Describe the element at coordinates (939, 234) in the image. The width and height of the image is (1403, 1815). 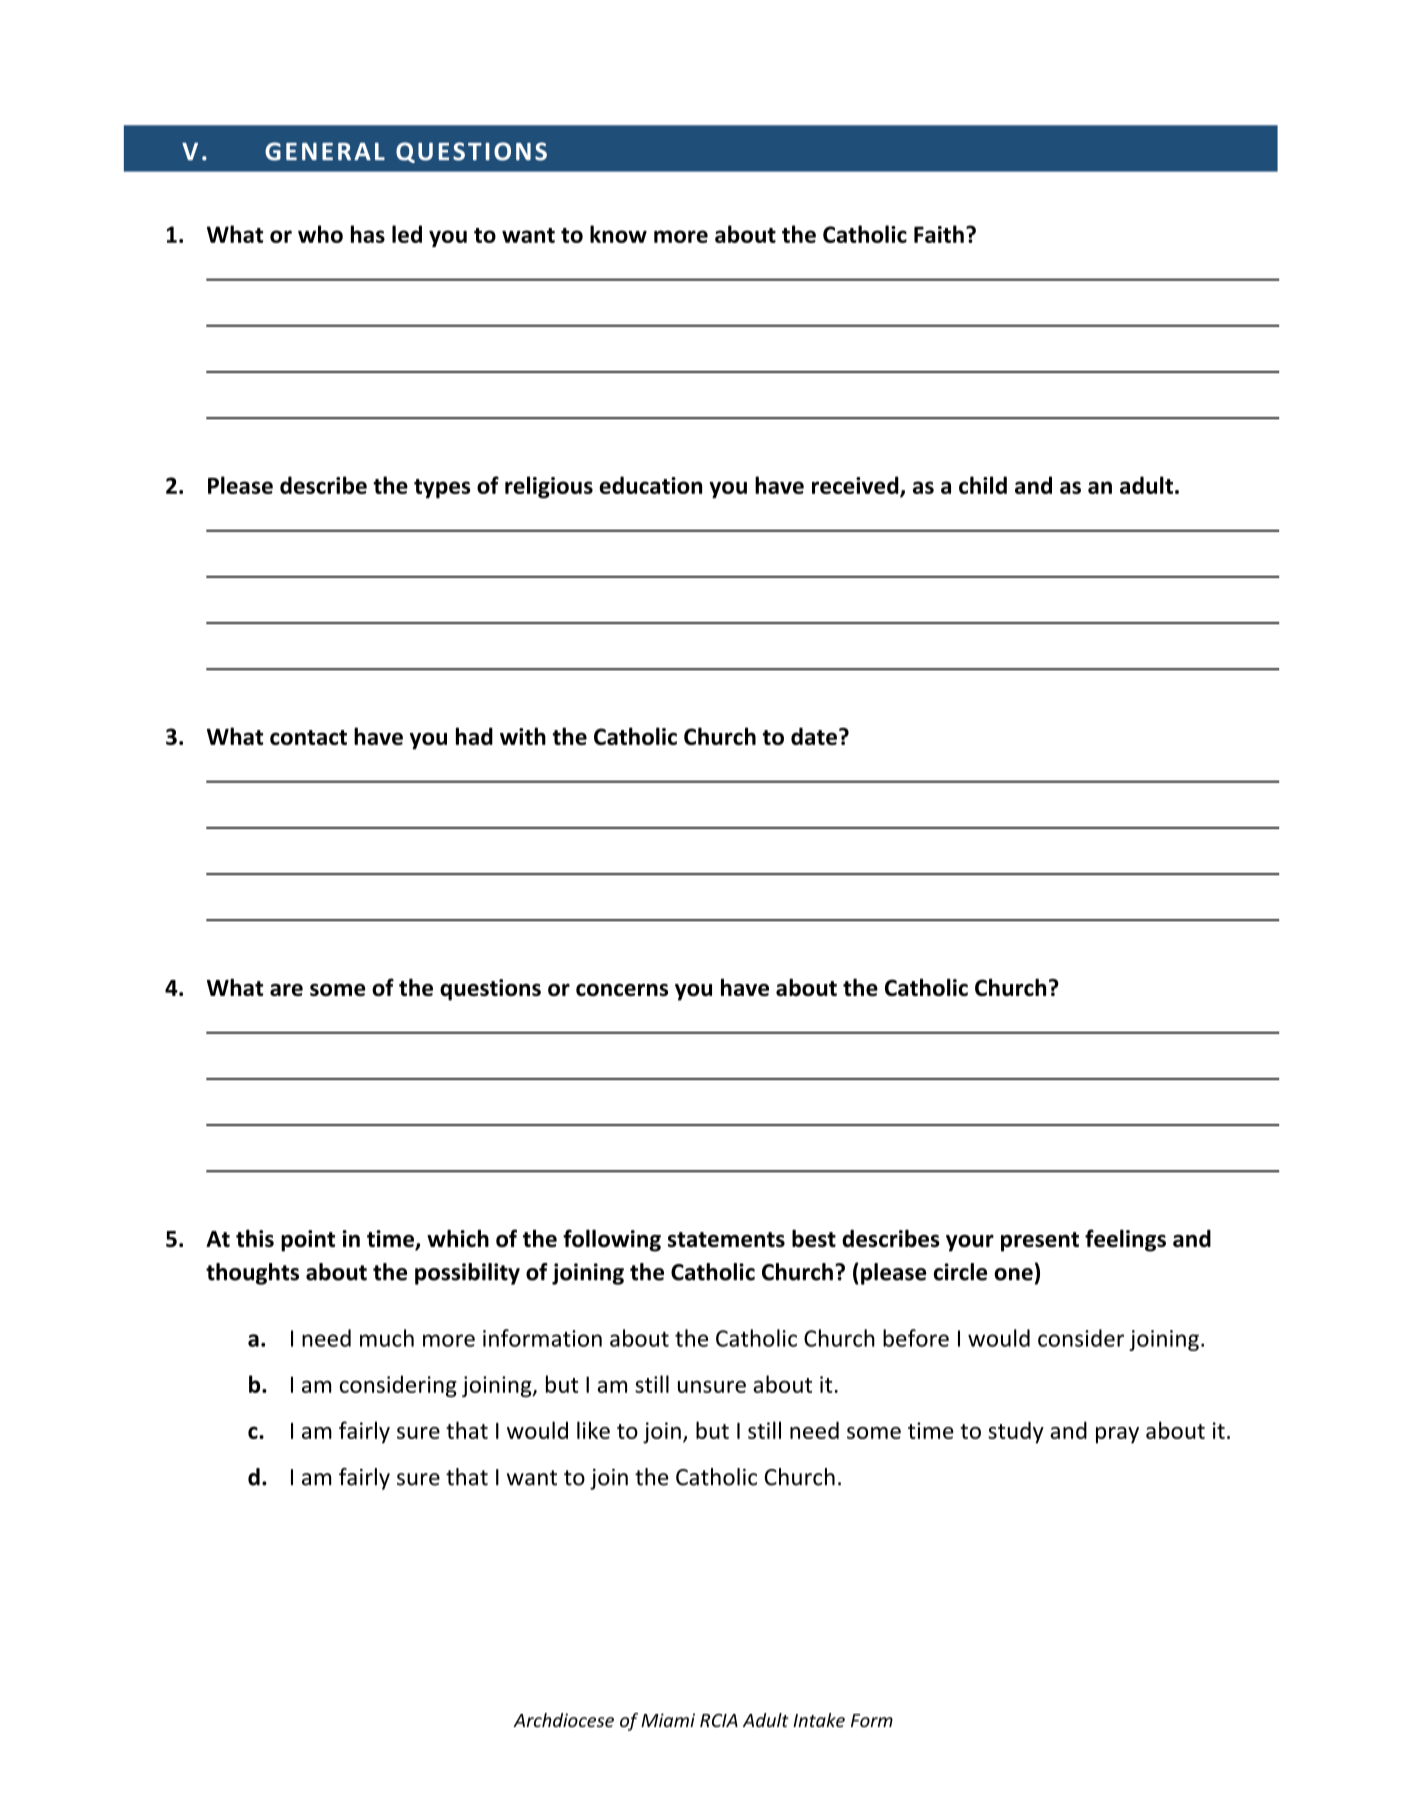
I see `Faith` at that location.
